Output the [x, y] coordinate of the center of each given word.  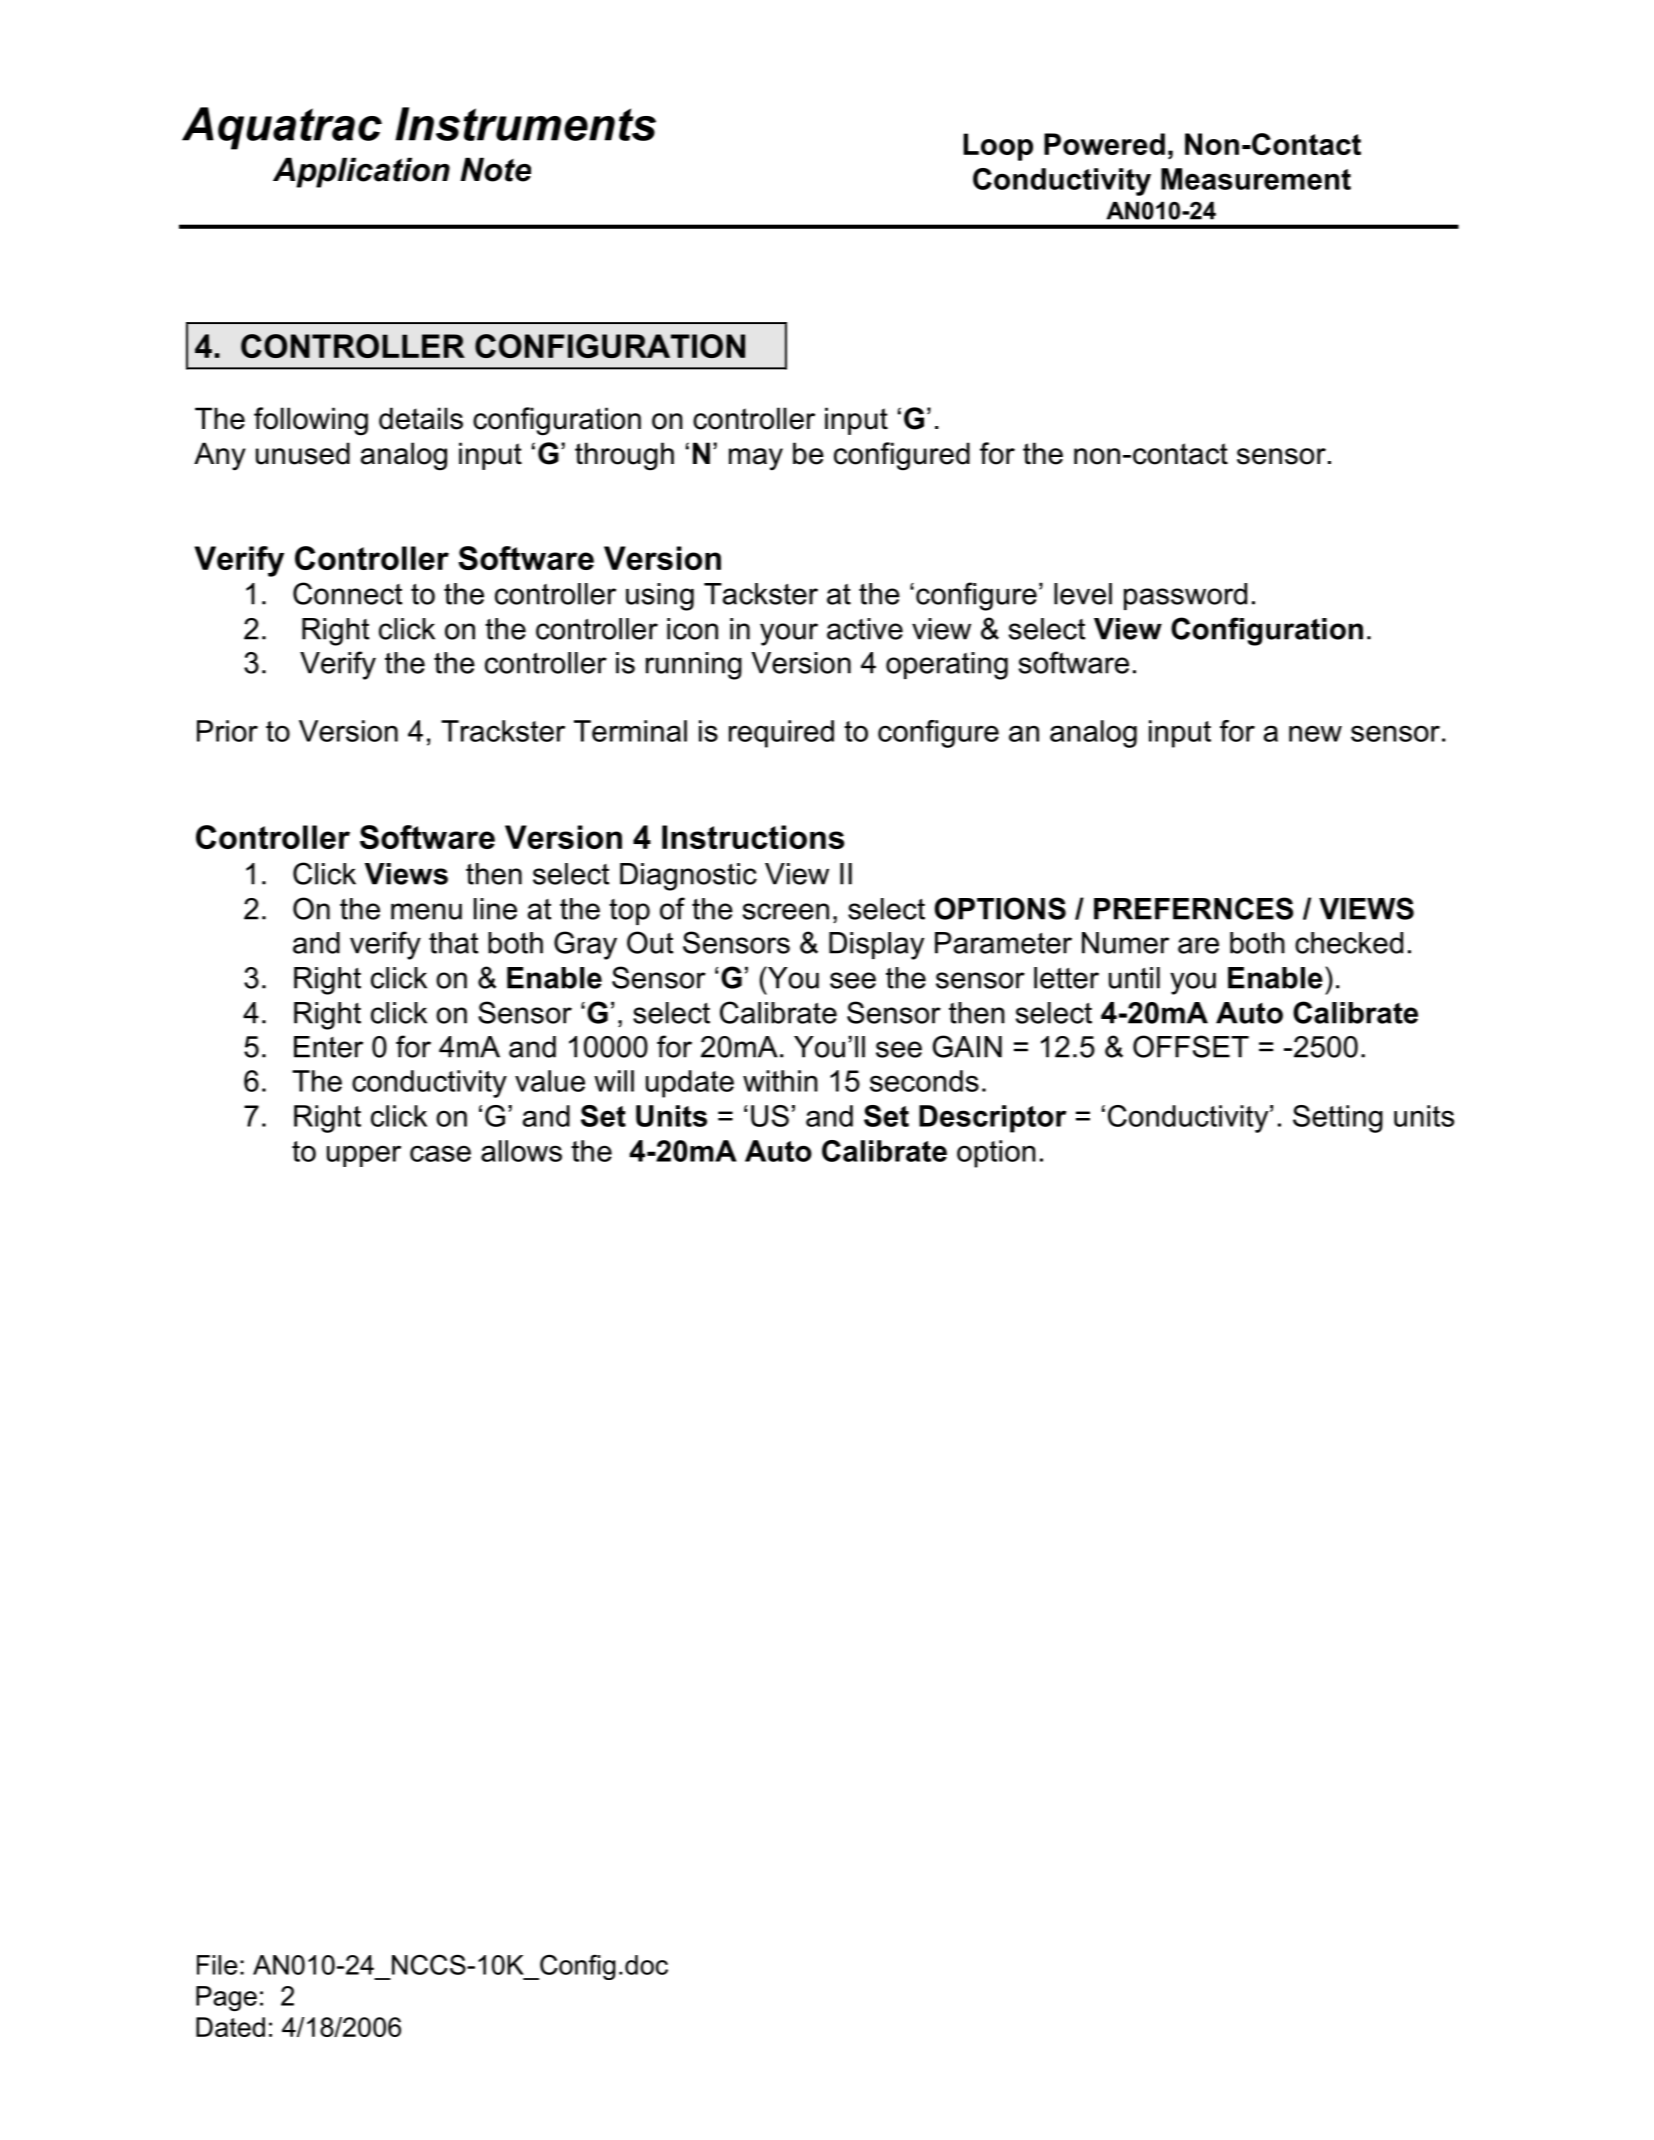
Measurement [1256, 179]
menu [426, 911]
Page [226, 1998]
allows [521, 1151]
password [1185, 596]
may [756, 459]
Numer [1125, 943]
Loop [998, 147]
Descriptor [993, 1119]
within [780, 1081]
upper [364, 1156]
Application [361, 172]
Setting [1338, 1119]
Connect [347, 593]
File [217, 1965]
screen [786, 911]
